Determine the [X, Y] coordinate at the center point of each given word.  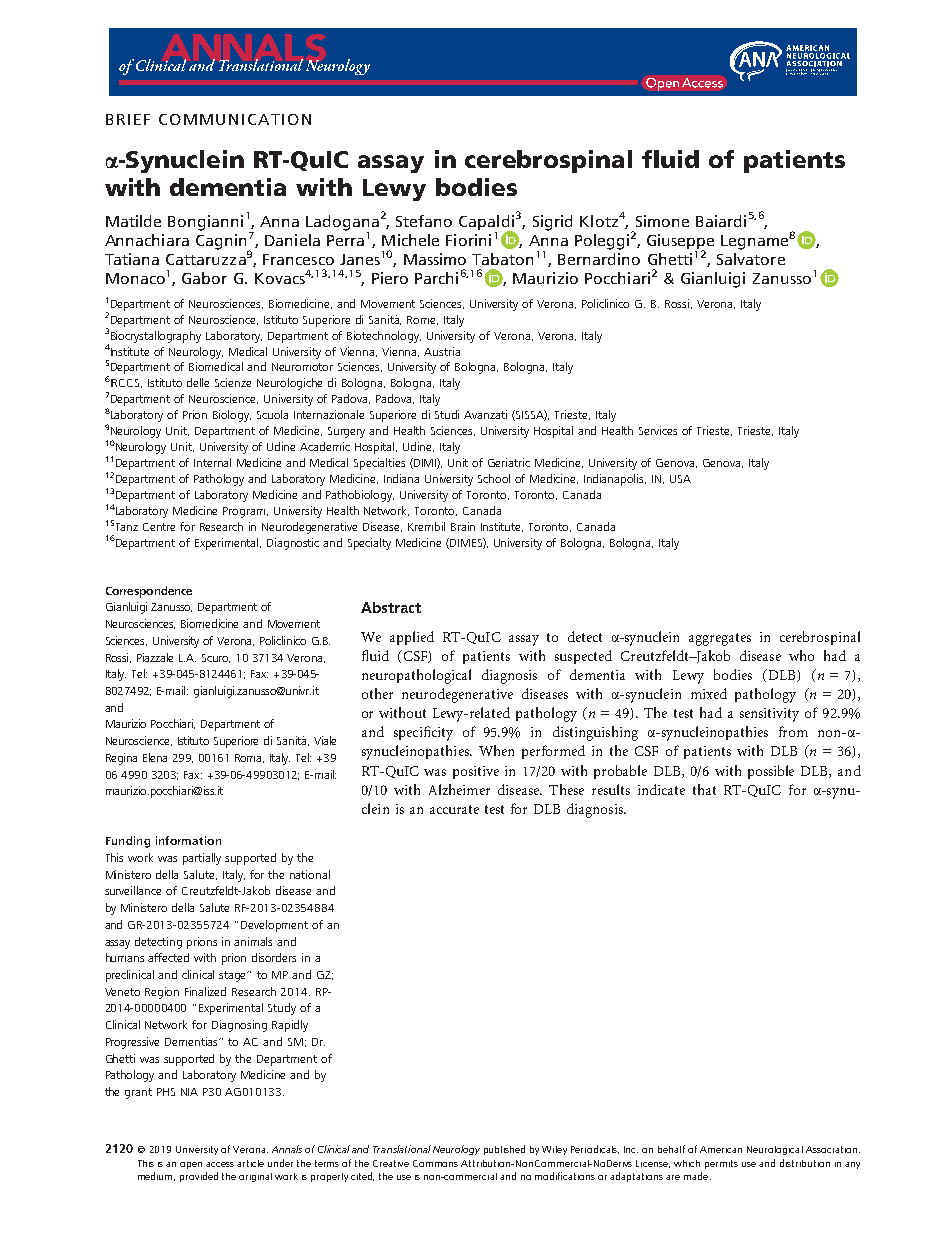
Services [658, 430]
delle [198, 382]
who [801, 655]
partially [202, 859]
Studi [447, 414]
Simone [662, 221]
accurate [454, 809]
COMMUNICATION [235, 119]
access [220, 1164]
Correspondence [149, 592]
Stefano [424, 221]
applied [412, 638]
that [704, 789]
